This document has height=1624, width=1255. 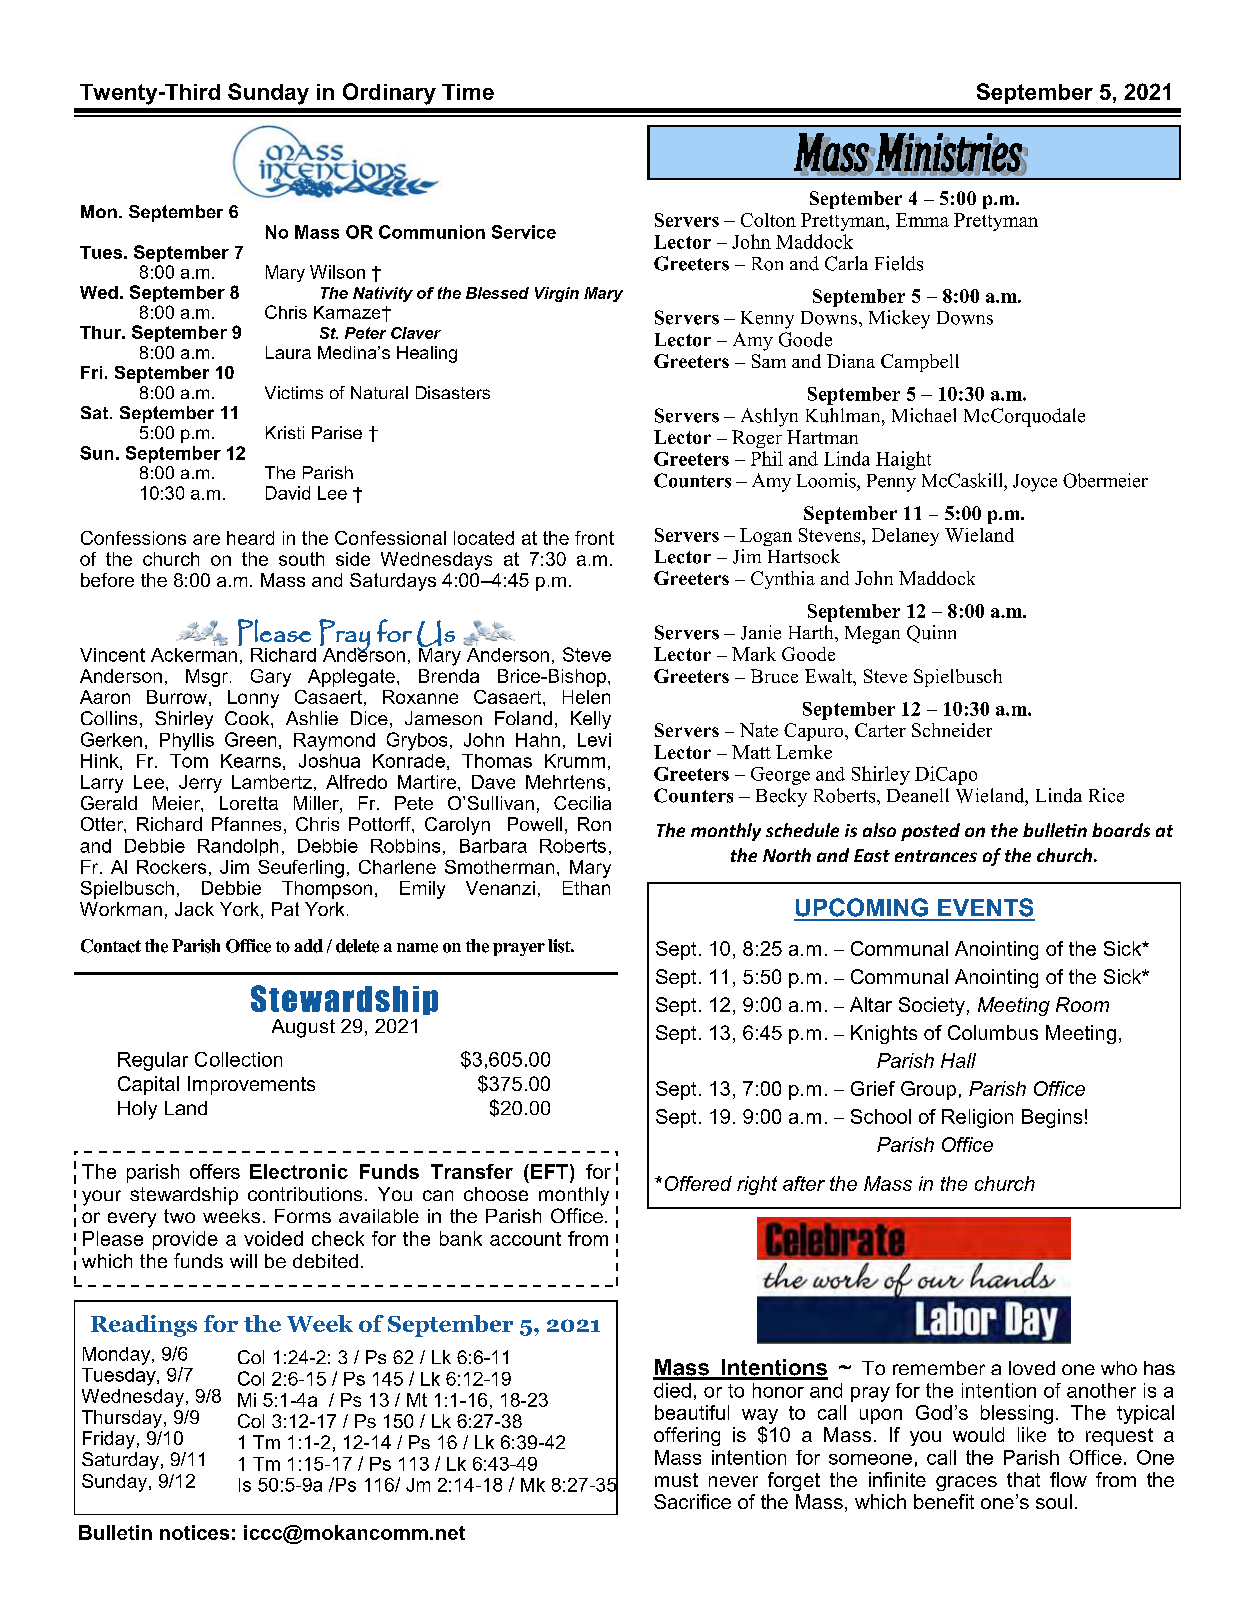 I want to click on Columbus, so click(x=993, y=1032).
